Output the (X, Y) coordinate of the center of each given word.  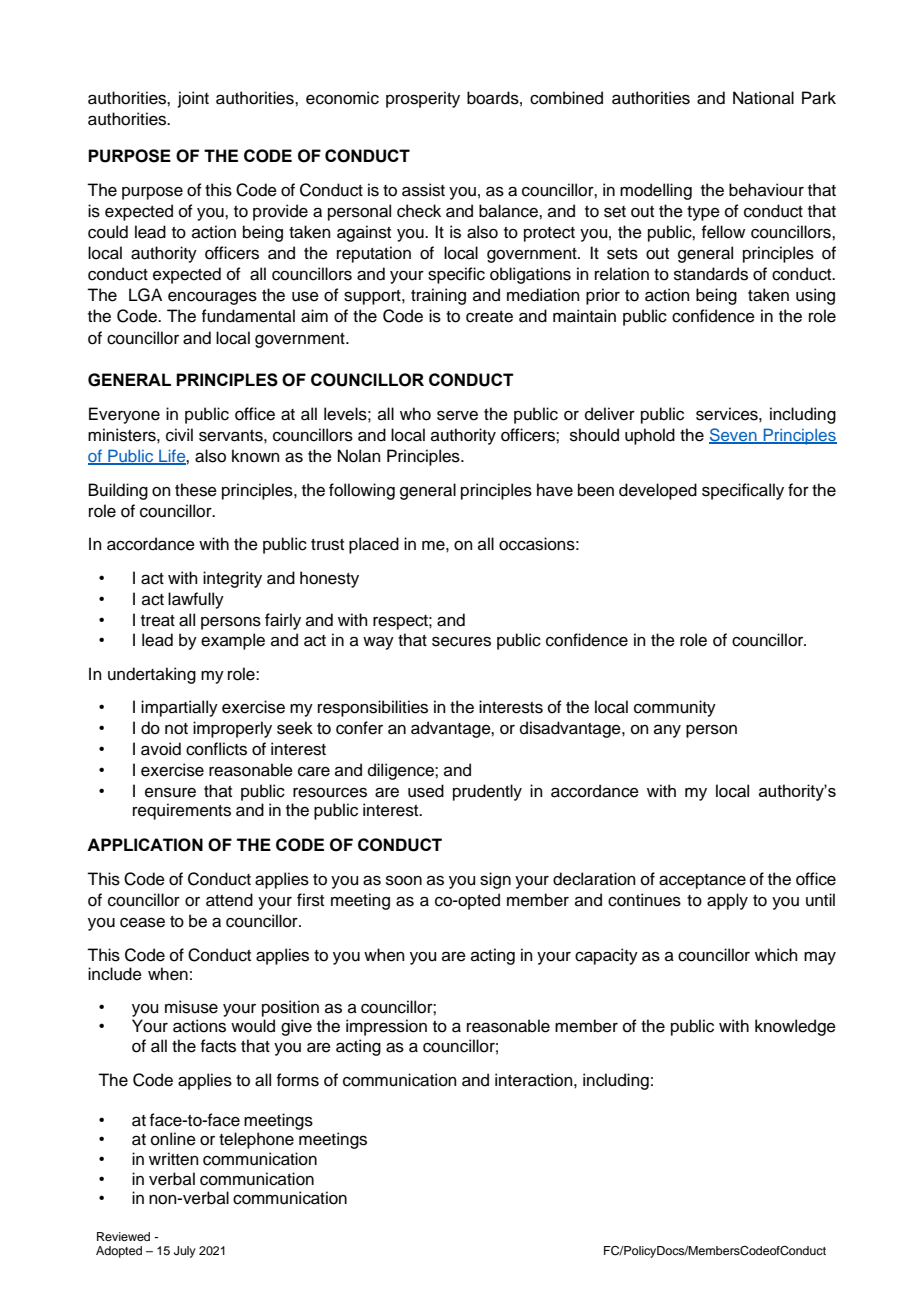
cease (142, 922)
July (185, 1252)
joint (193, 99)
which (776, 955)
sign (495, 880)
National (763, 98)
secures (461, 641)
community (675, 708)
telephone (256, 1140)
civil (179, 435)
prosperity (423, 99)
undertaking (152, 675)
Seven (734, 436)
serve (457, 415)
